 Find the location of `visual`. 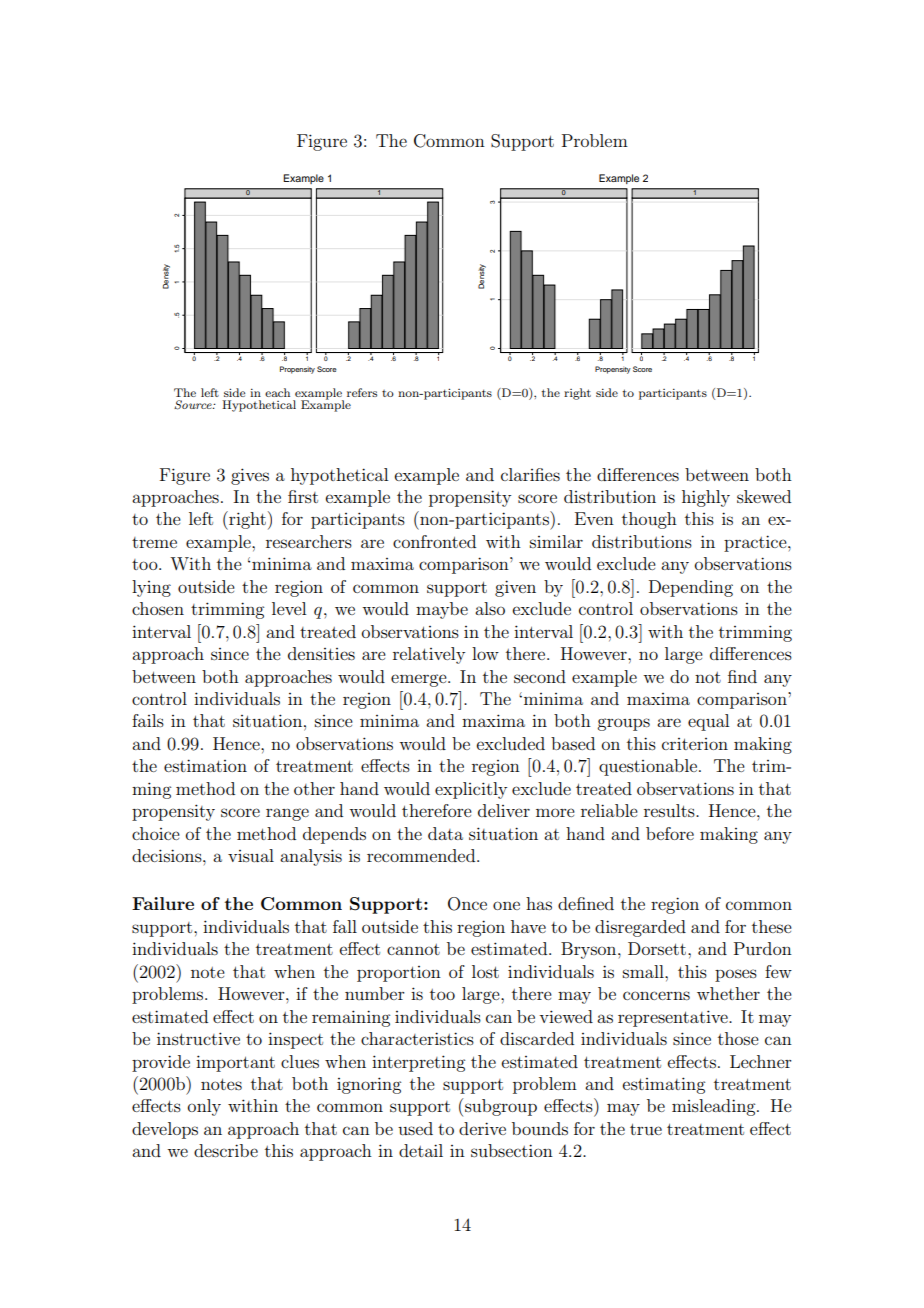

visual is located at coordinates (251, 855).
